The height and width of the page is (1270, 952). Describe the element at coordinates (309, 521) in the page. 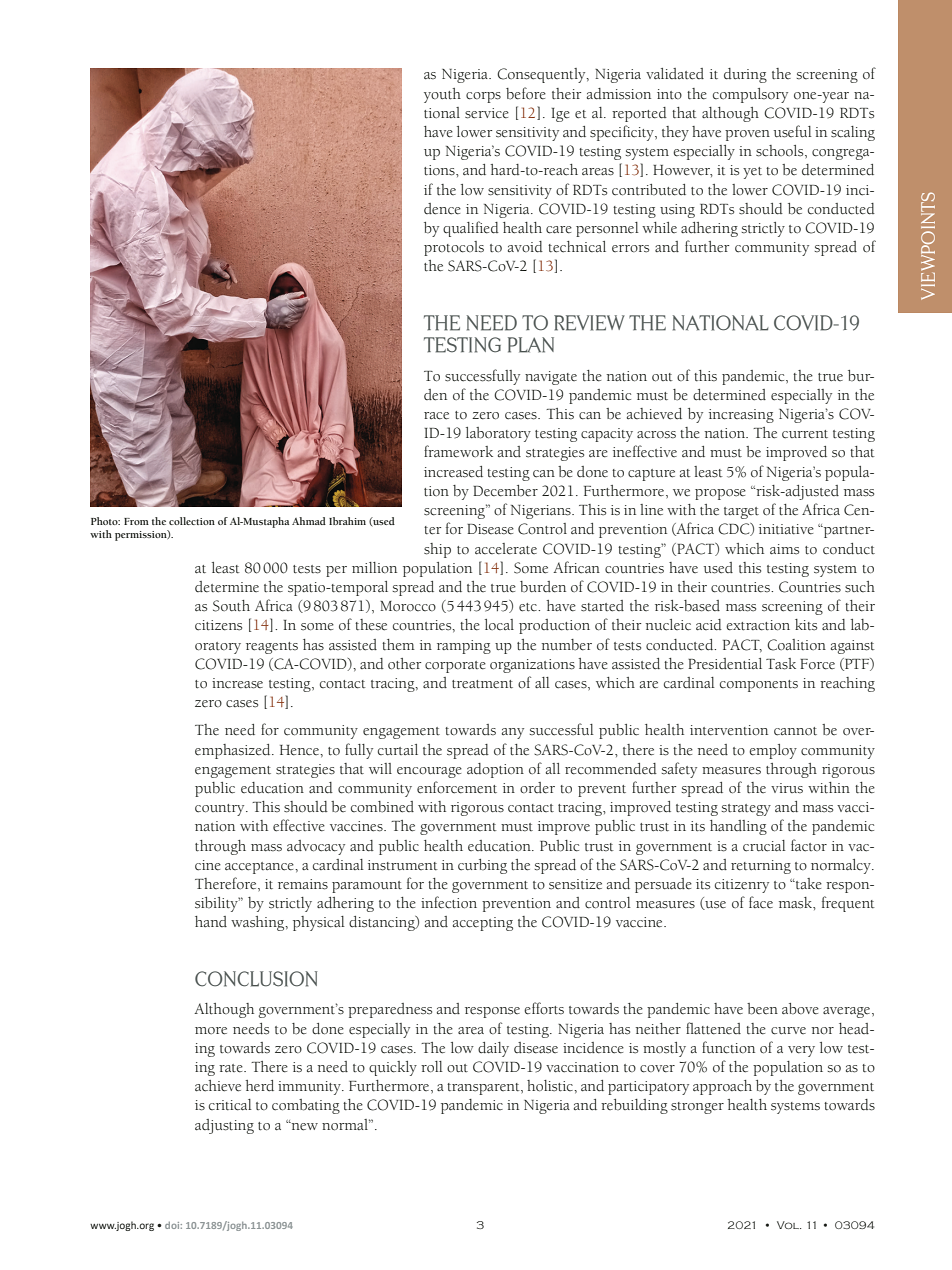

I see `Ahmad` at that location.
